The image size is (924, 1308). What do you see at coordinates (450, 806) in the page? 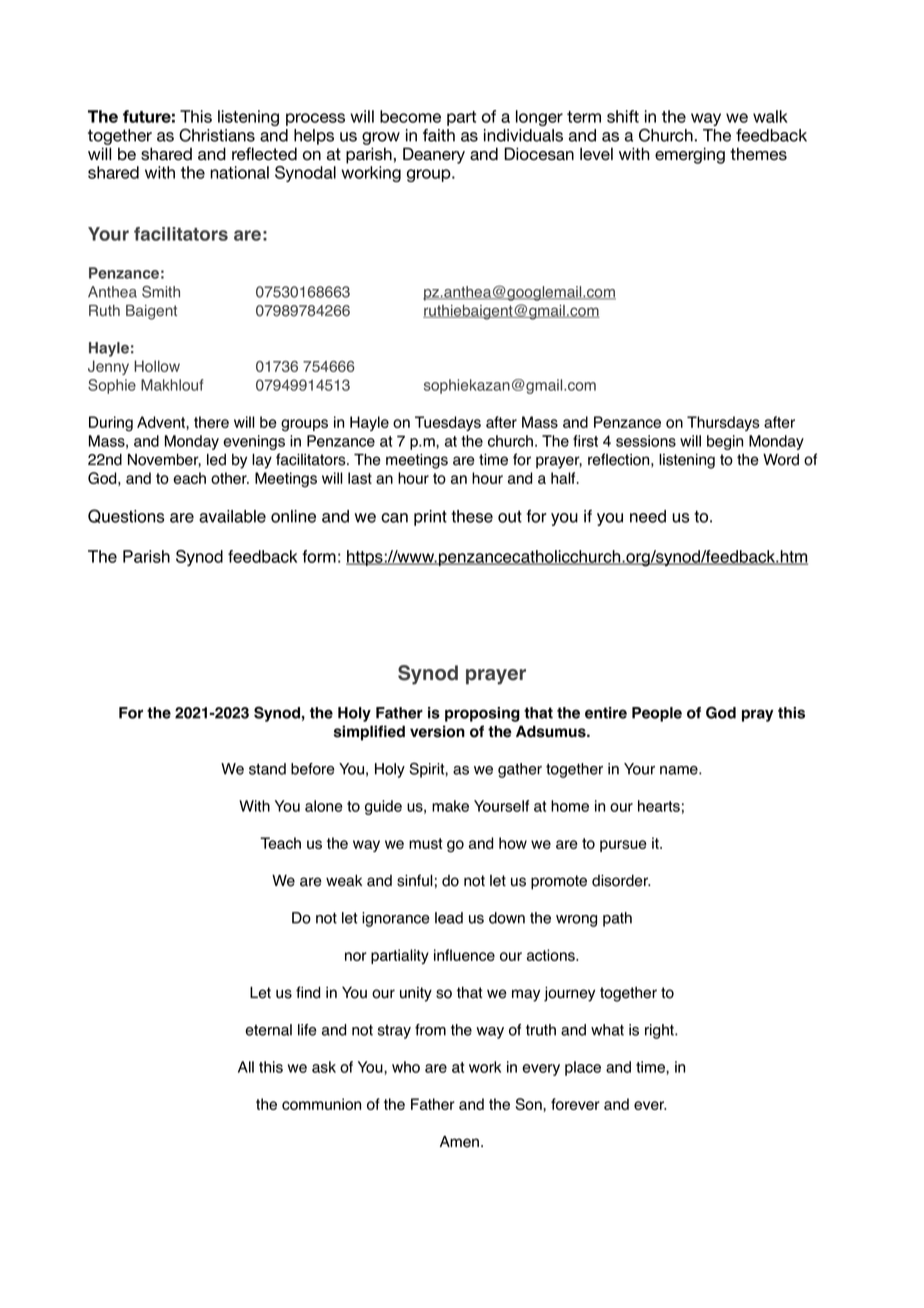
I see `make` at bounding box center [450, 806].
